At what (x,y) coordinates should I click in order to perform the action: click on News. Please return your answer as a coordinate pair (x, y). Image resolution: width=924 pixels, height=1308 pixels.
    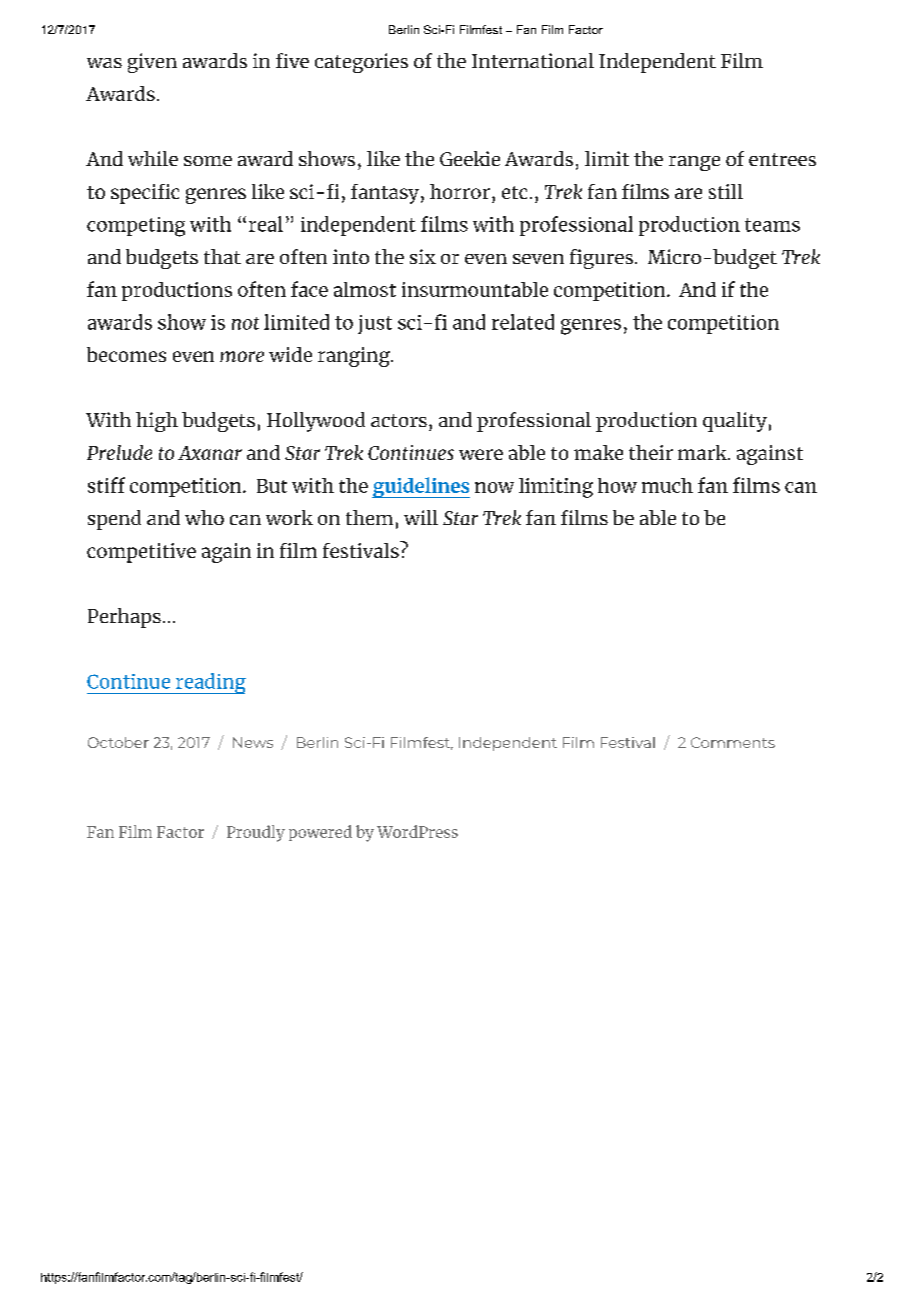
    Looking at the image, I should click on (253, 742).
